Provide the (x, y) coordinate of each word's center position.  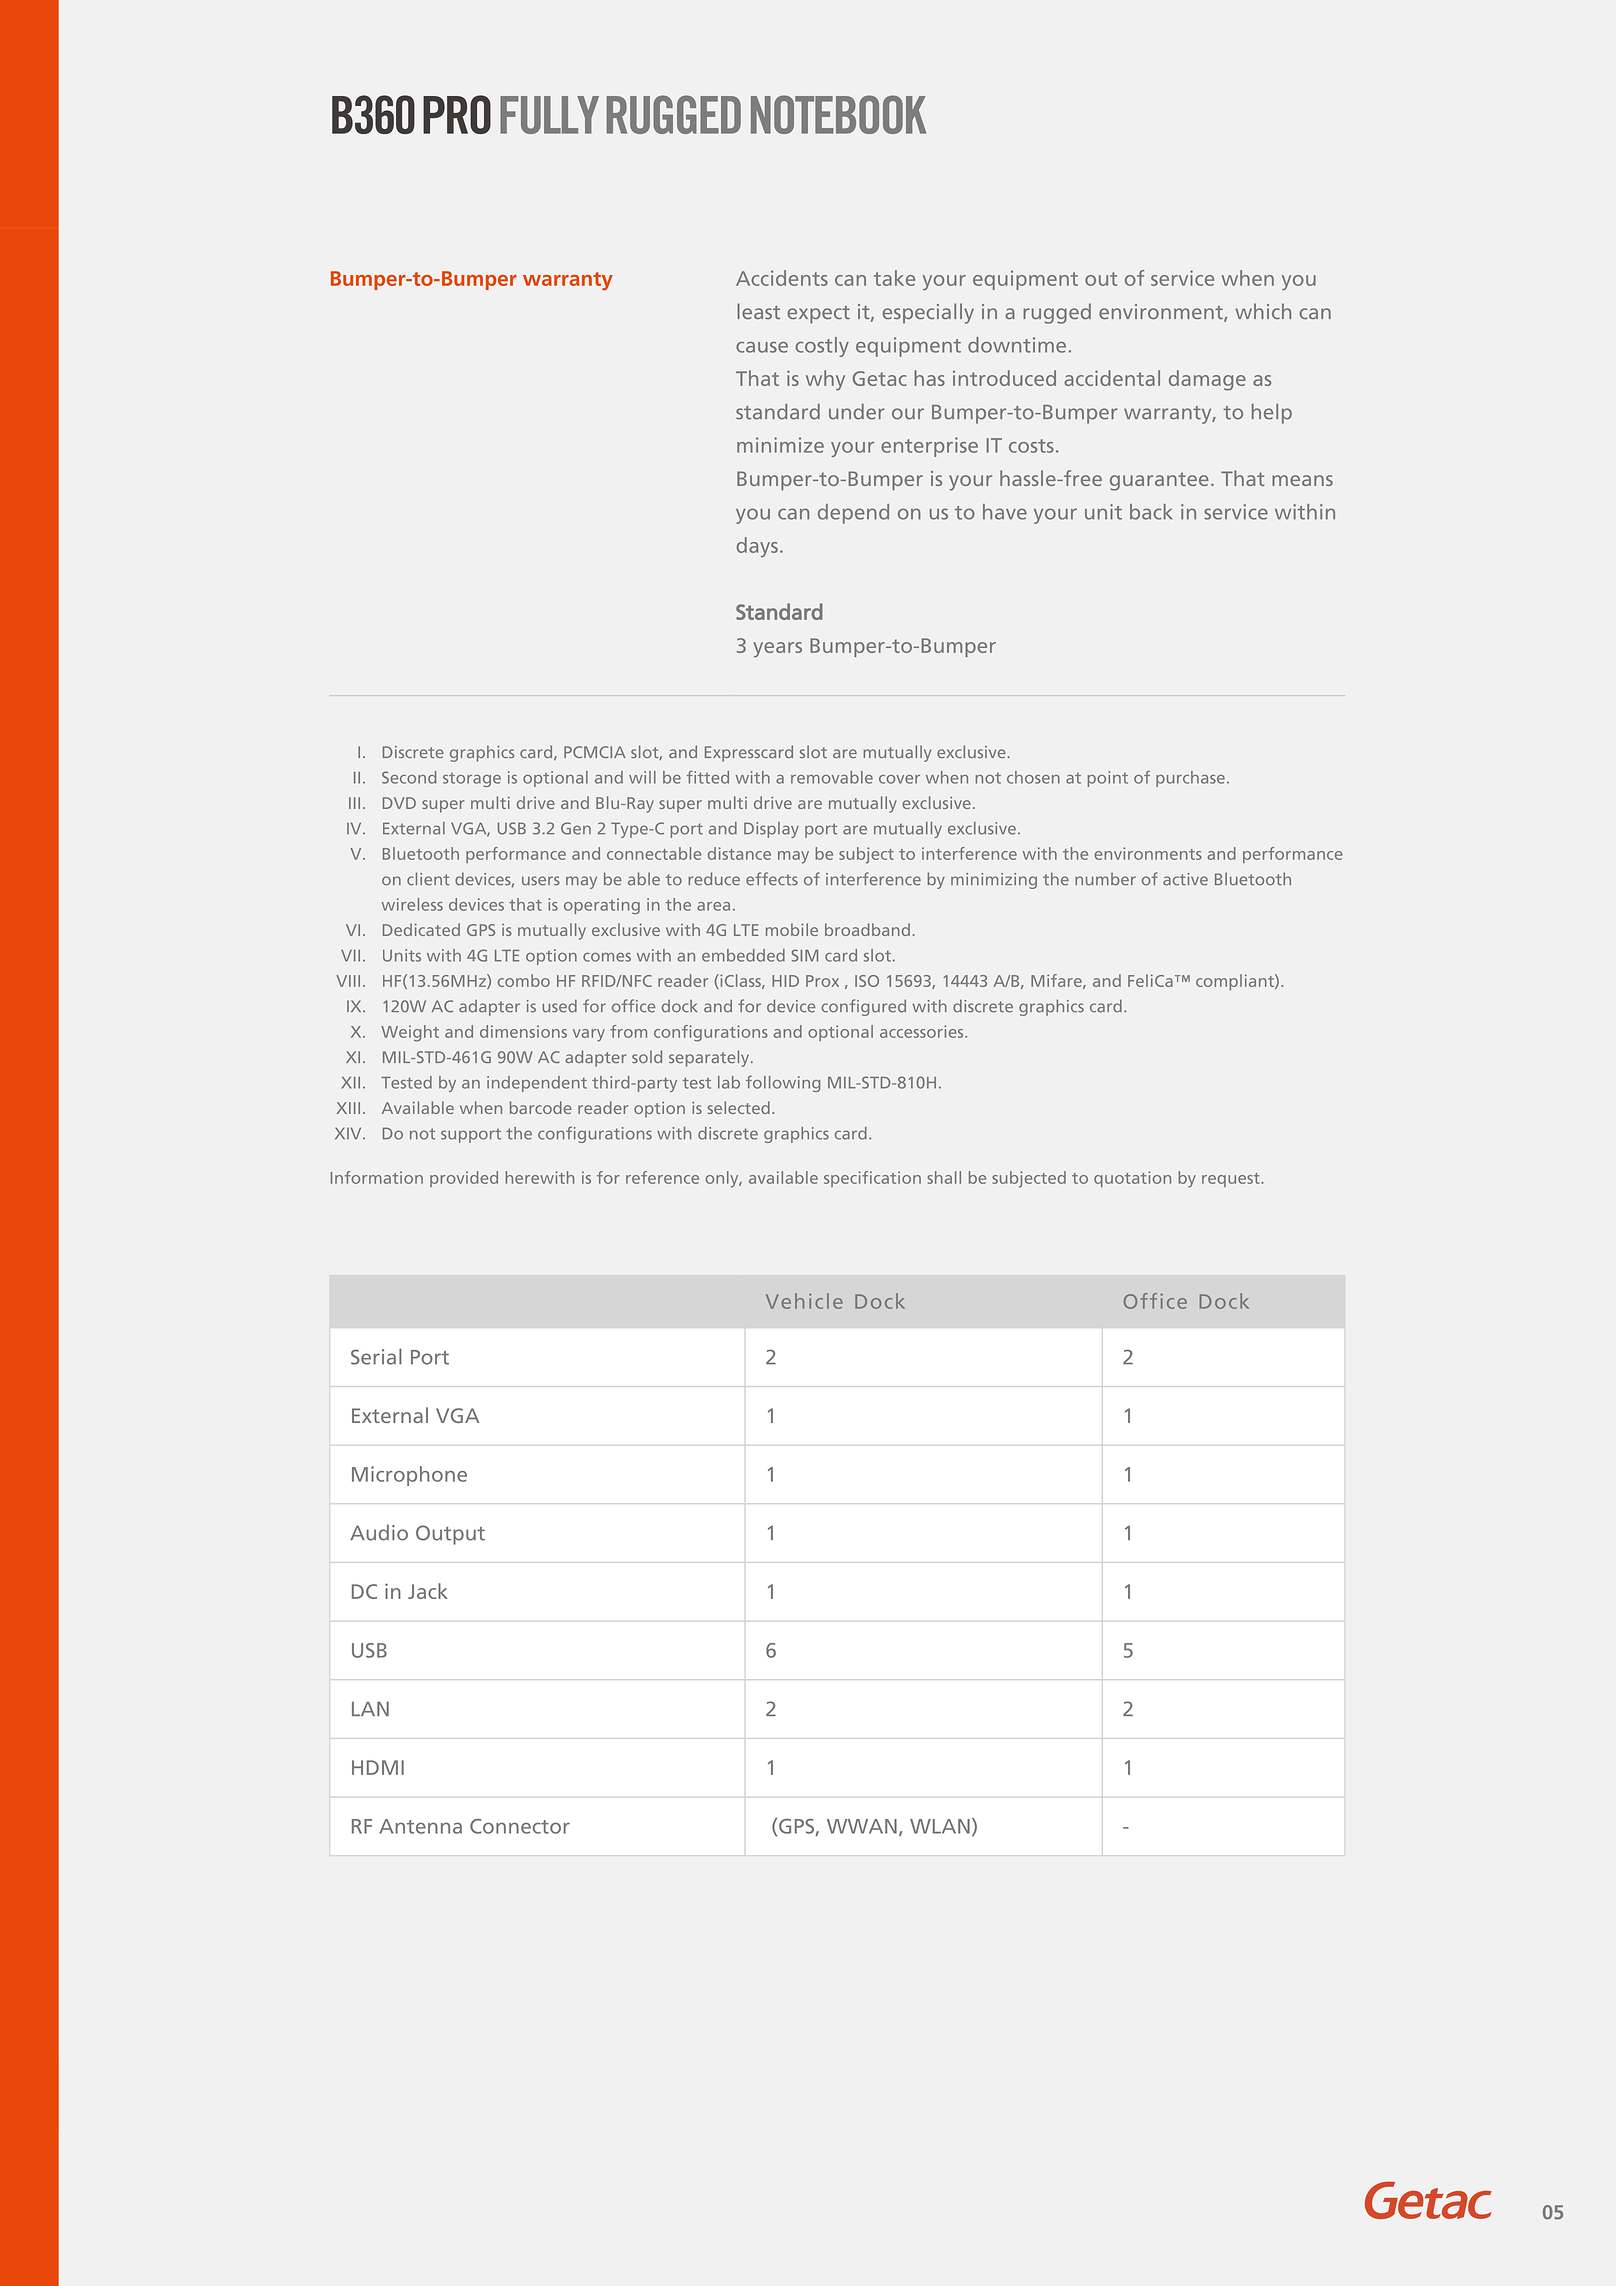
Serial (376, 1357)
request (1232, 1180)
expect (819, 315)
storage (472, 780)
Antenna (420, 1826)
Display (771, 830)
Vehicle (804, 1301)
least (758, 311)
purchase (1190, 779)
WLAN (940, 1826)
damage (1207, 380)
